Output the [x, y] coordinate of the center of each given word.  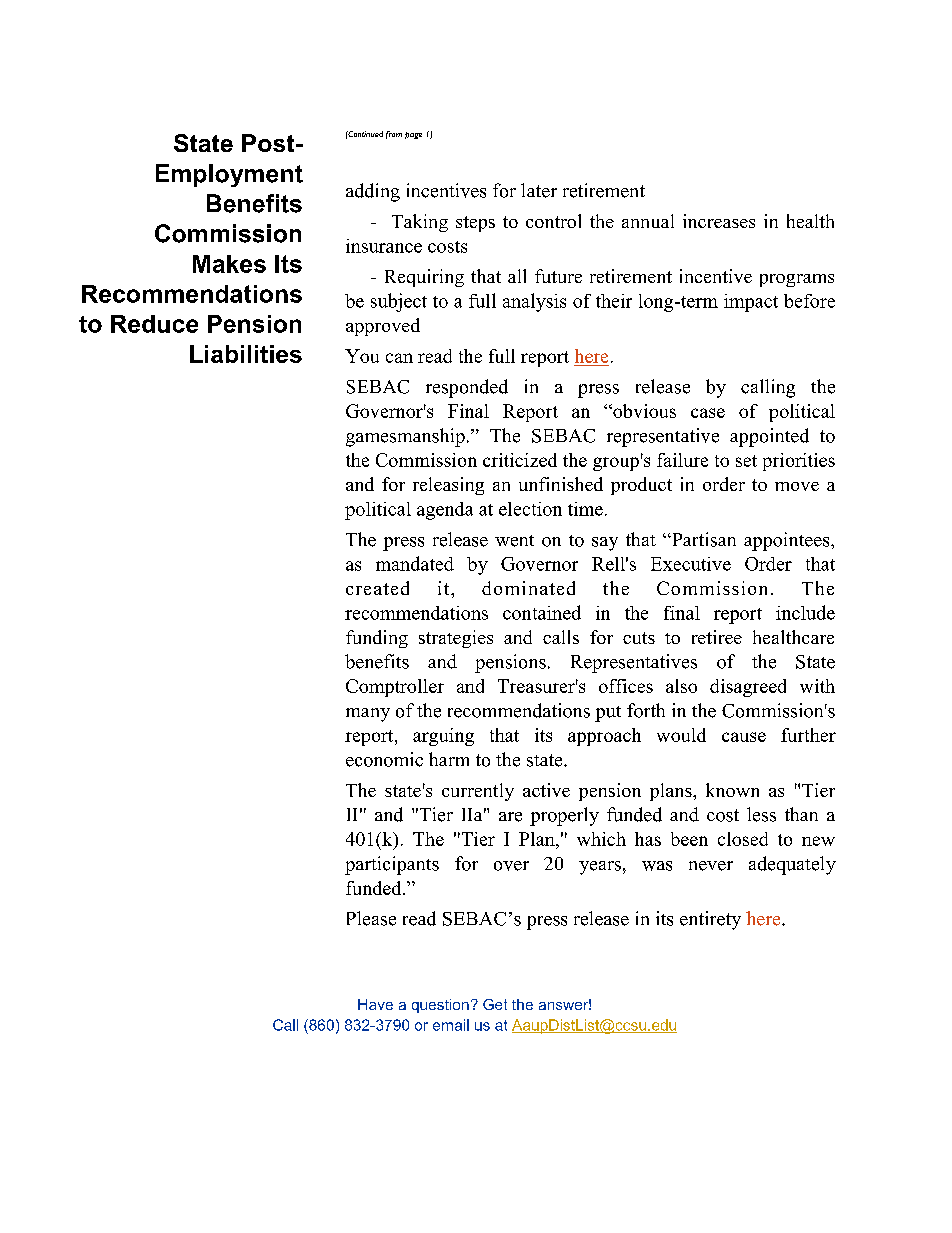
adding [373, 192]
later [539, 190]
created [377, 588]
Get [495, 1004]
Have [375, 1004]
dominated [528, 588]
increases [719, 221]
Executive [691, 564]
